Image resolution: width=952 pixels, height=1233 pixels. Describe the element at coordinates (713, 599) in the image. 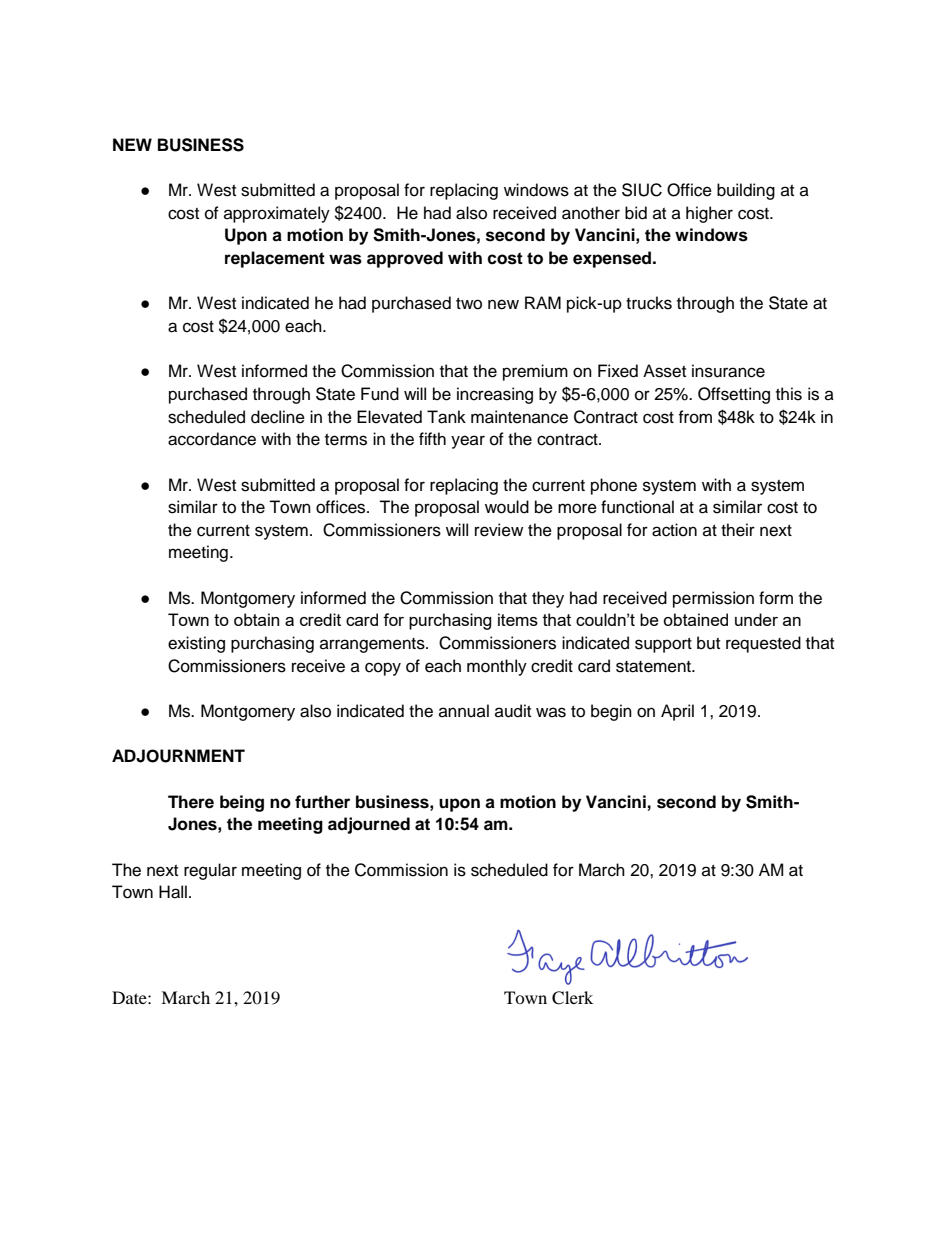

I see `permission` at that location.
